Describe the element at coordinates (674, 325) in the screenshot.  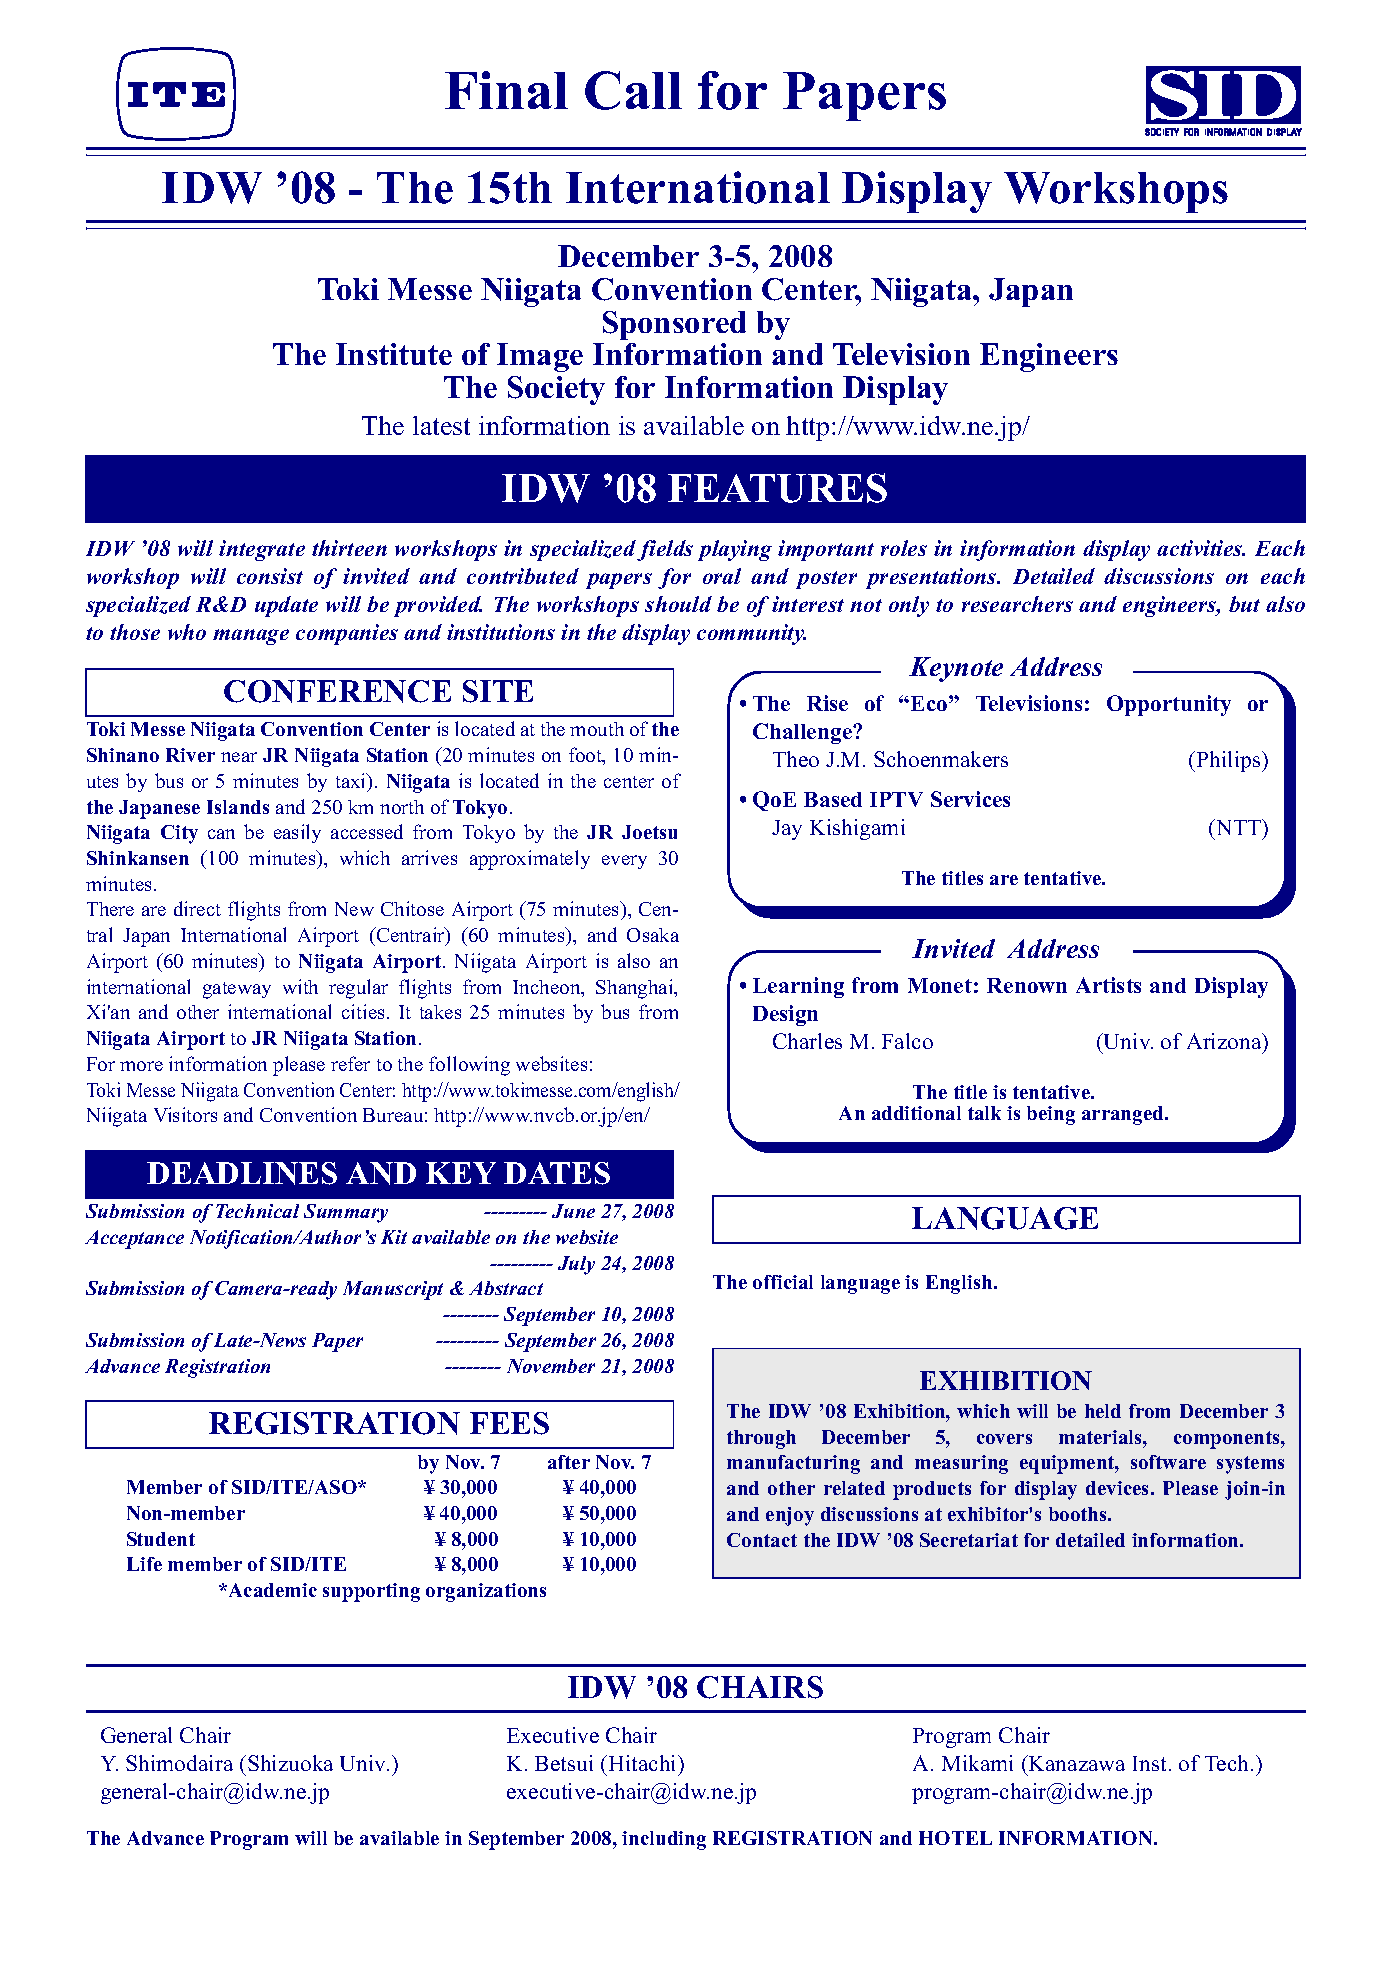
I see `Sponsored` at that location.
